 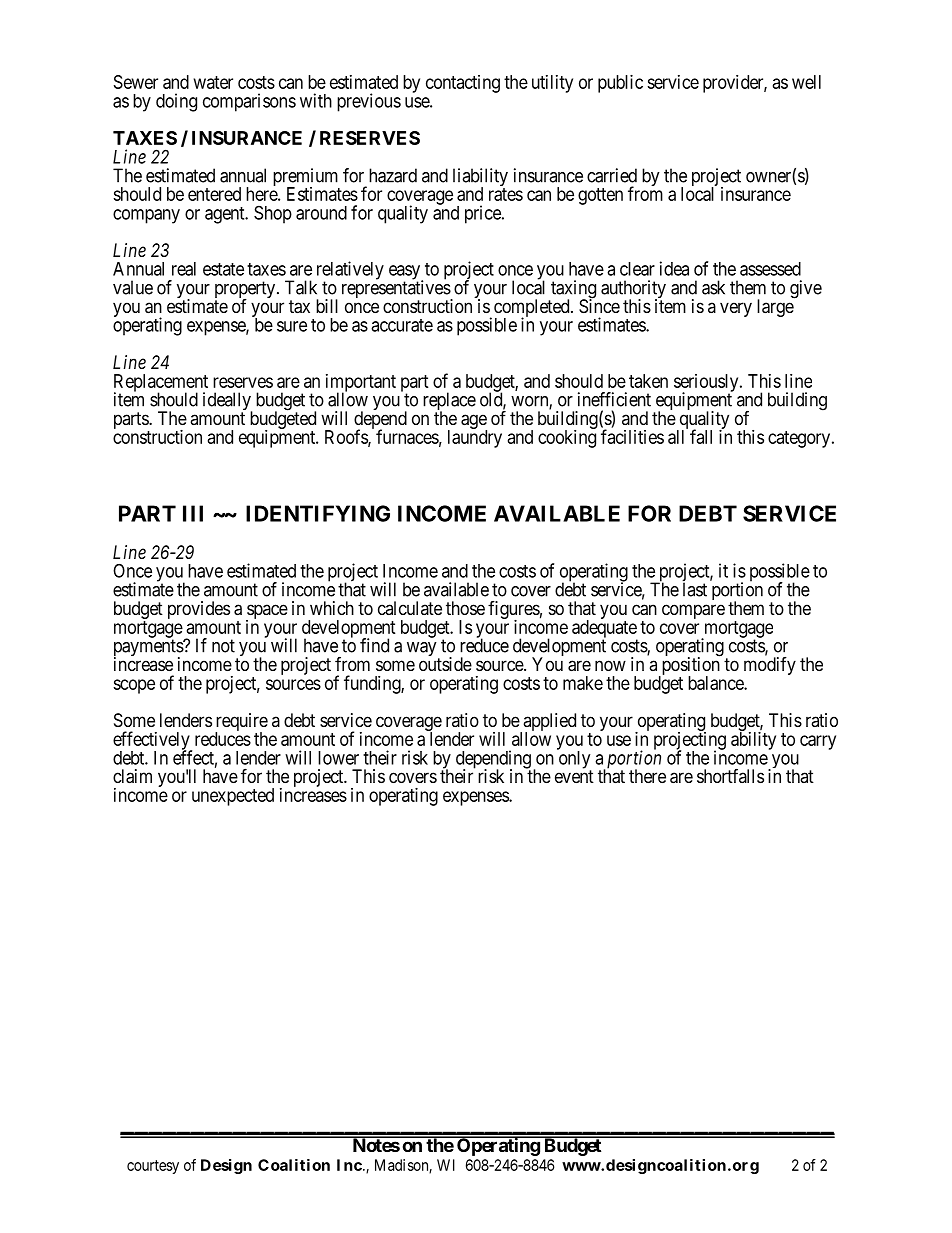 I want to click on courtesy, so click(x=153, y=1167).
